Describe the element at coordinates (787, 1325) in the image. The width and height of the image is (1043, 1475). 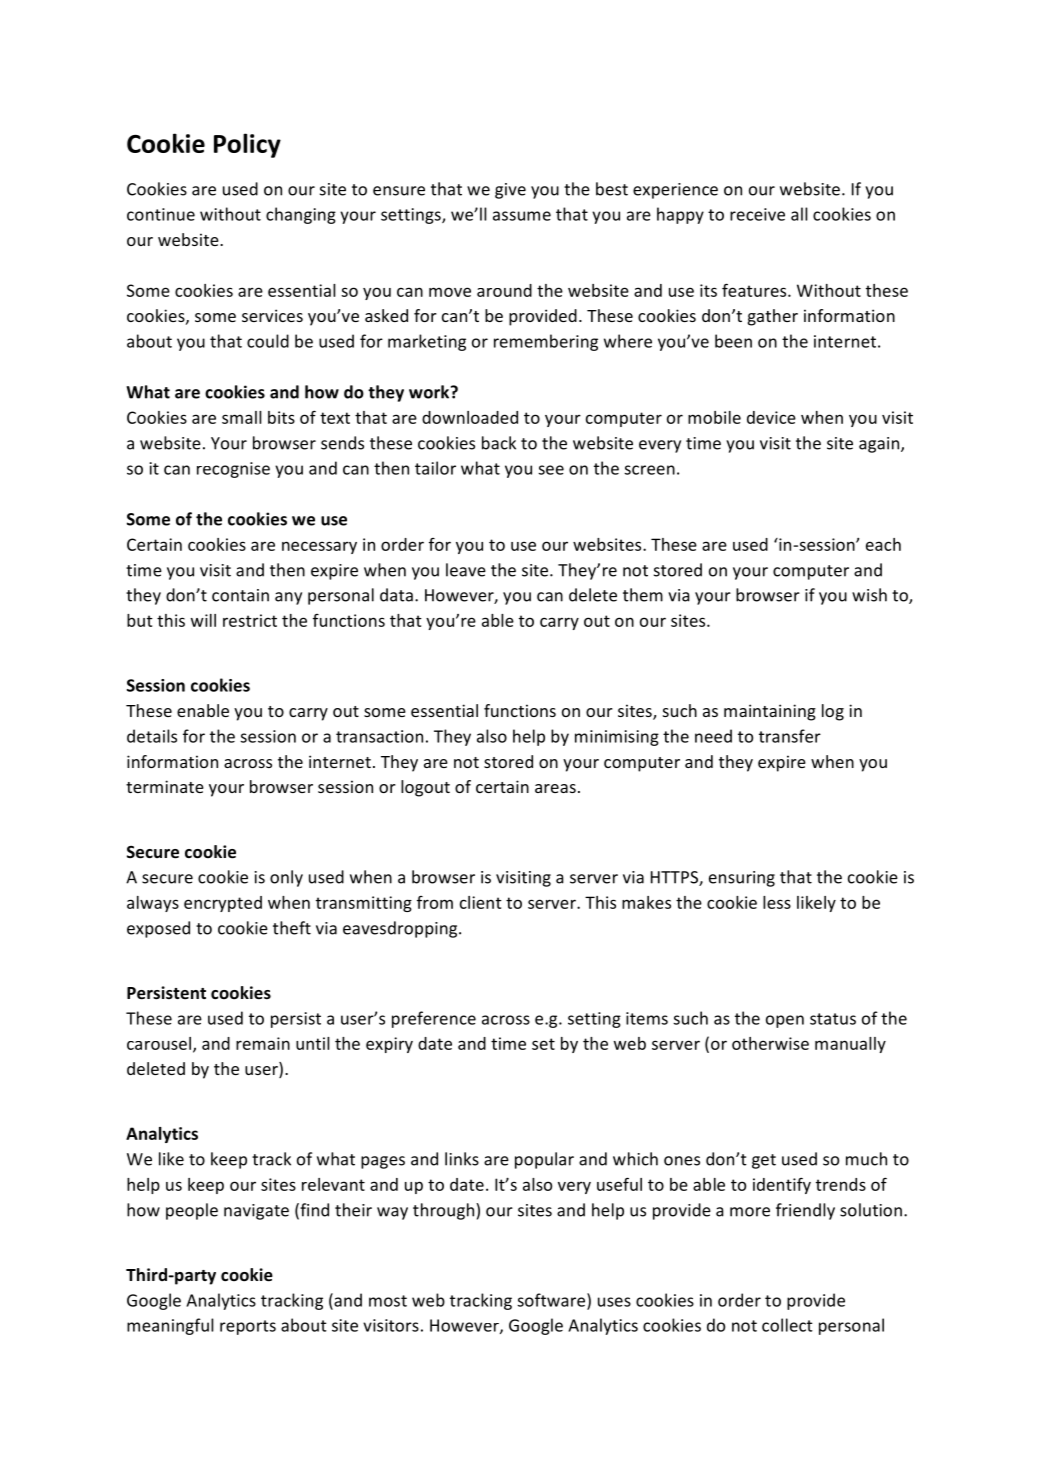
I see `collect` at that location.
